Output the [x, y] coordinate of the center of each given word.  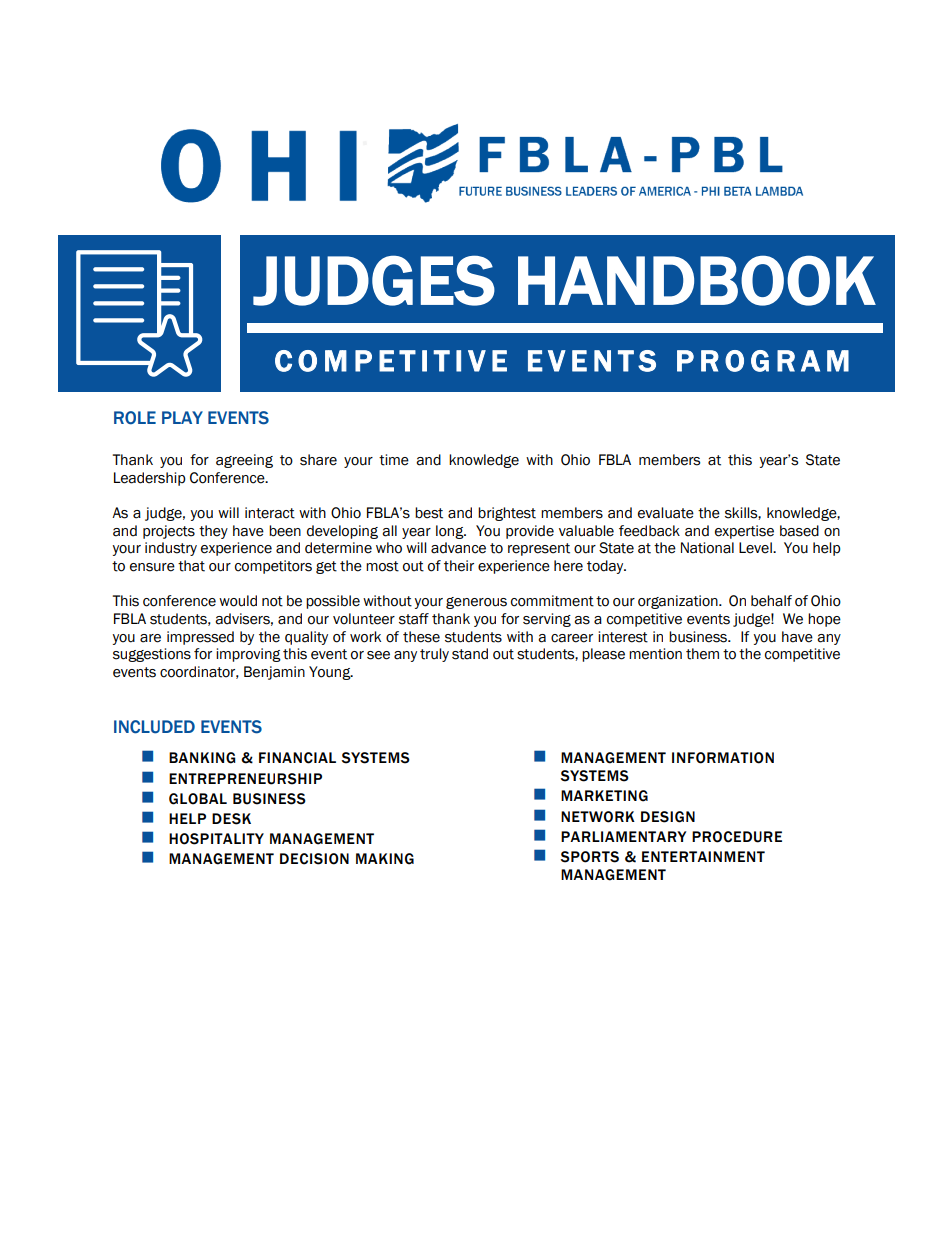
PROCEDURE [737, 837]
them [702, 654]
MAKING [385, 859]
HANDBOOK [697, 280]
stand [470, 654]
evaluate [666, 513]
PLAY [182, 417]
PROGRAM [763, 361]
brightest [507, 514]
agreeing [244, 461]
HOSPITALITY [216, 839]
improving [248, 655]
